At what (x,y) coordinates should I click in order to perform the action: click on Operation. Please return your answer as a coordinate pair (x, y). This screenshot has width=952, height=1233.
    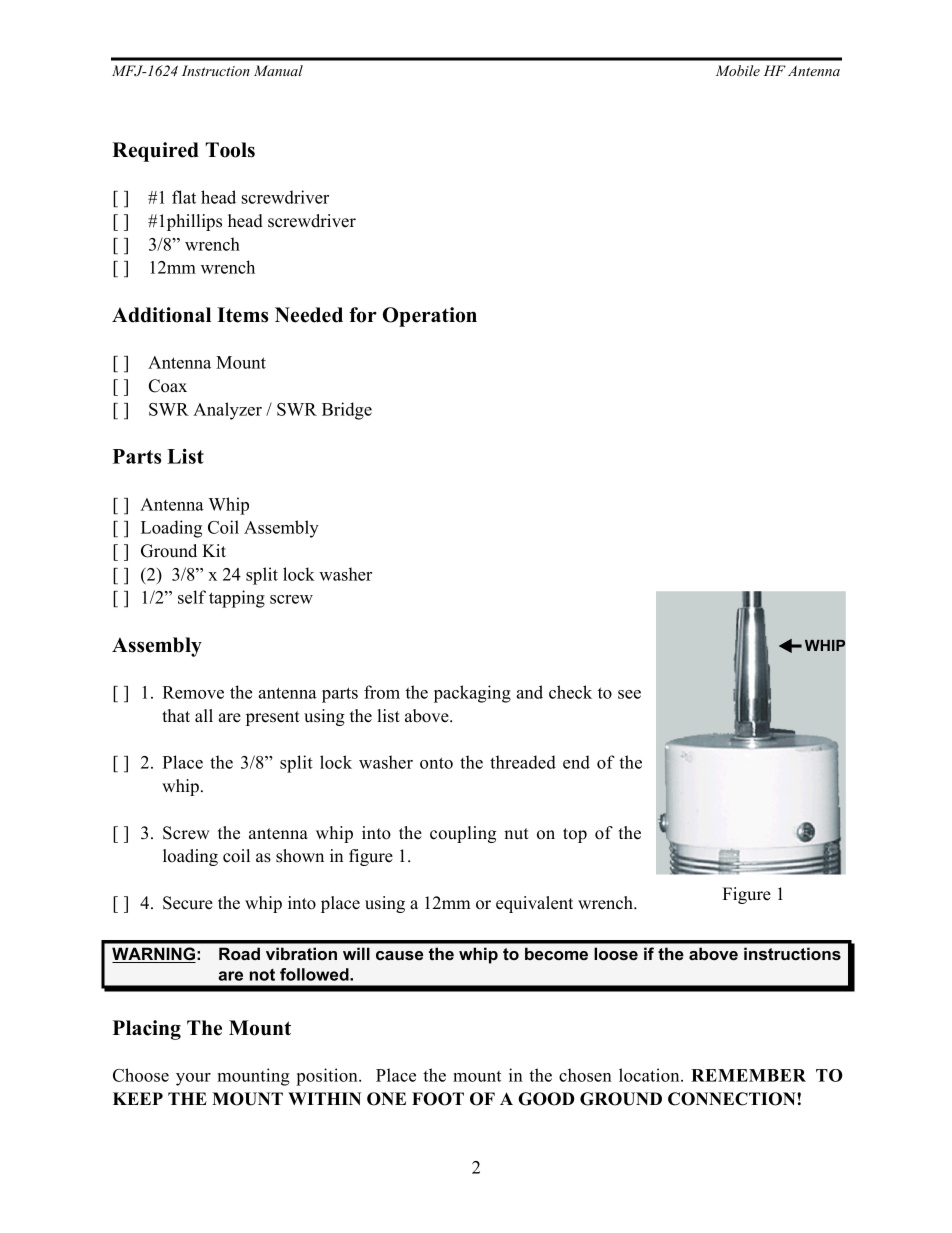
    Looking at the image, I should click on (430, 317).
